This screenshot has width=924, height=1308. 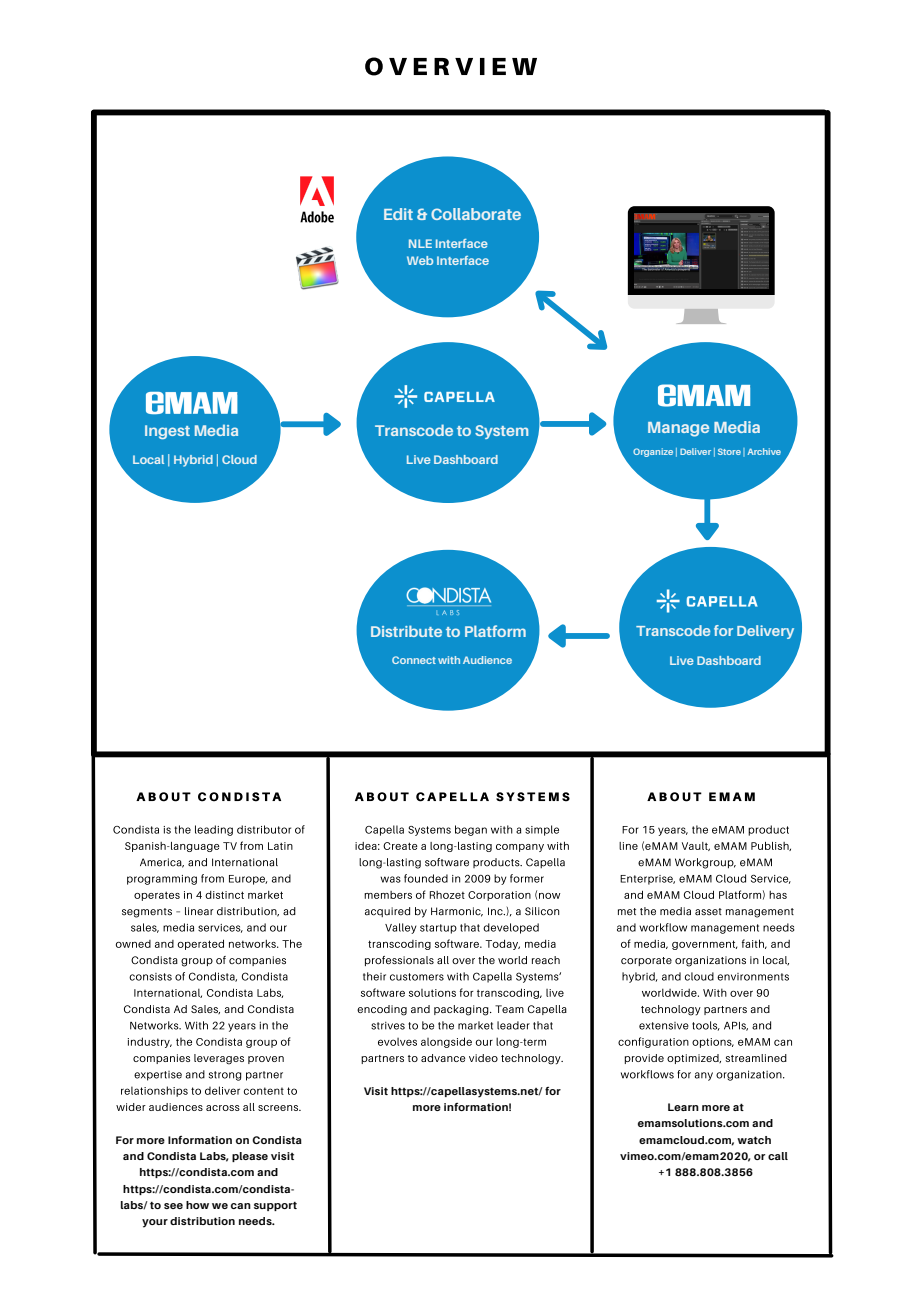 I want to click on watch, so click(x=754, y=1140).
